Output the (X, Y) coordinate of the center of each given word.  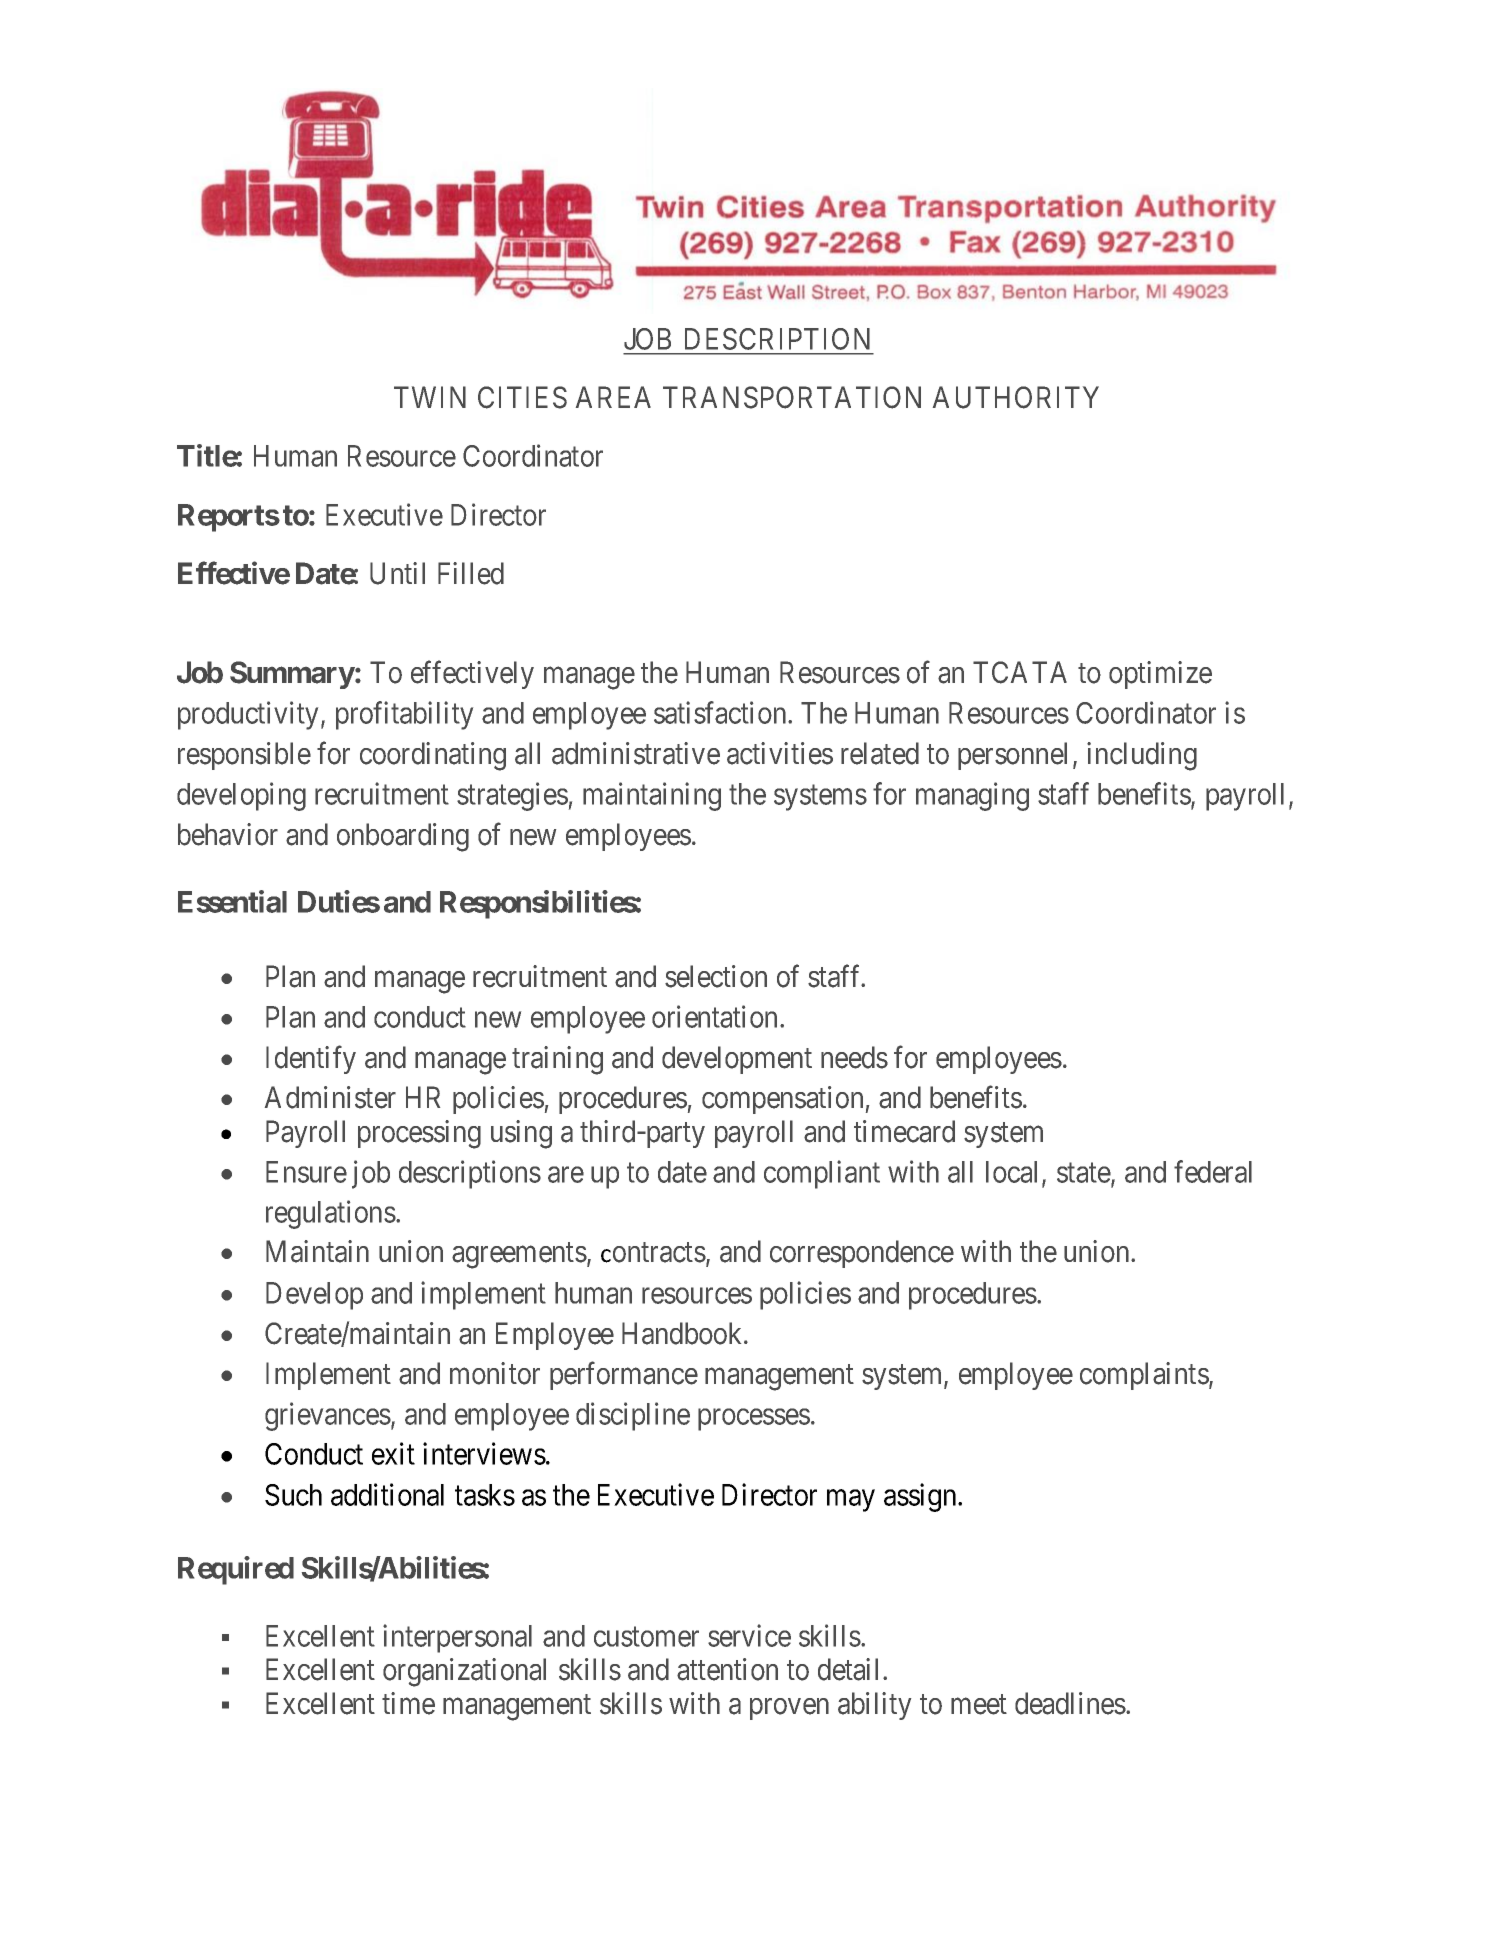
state (1084, 1174)
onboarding (403, 837)
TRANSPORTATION (792, 397)
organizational (464, 1672)
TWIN (430, 397)
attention (727, 1669)
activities (780, 753)
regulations (331, 1214)
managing (972, 796)
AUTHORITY (1016, 397)
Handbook (683, 1333)
